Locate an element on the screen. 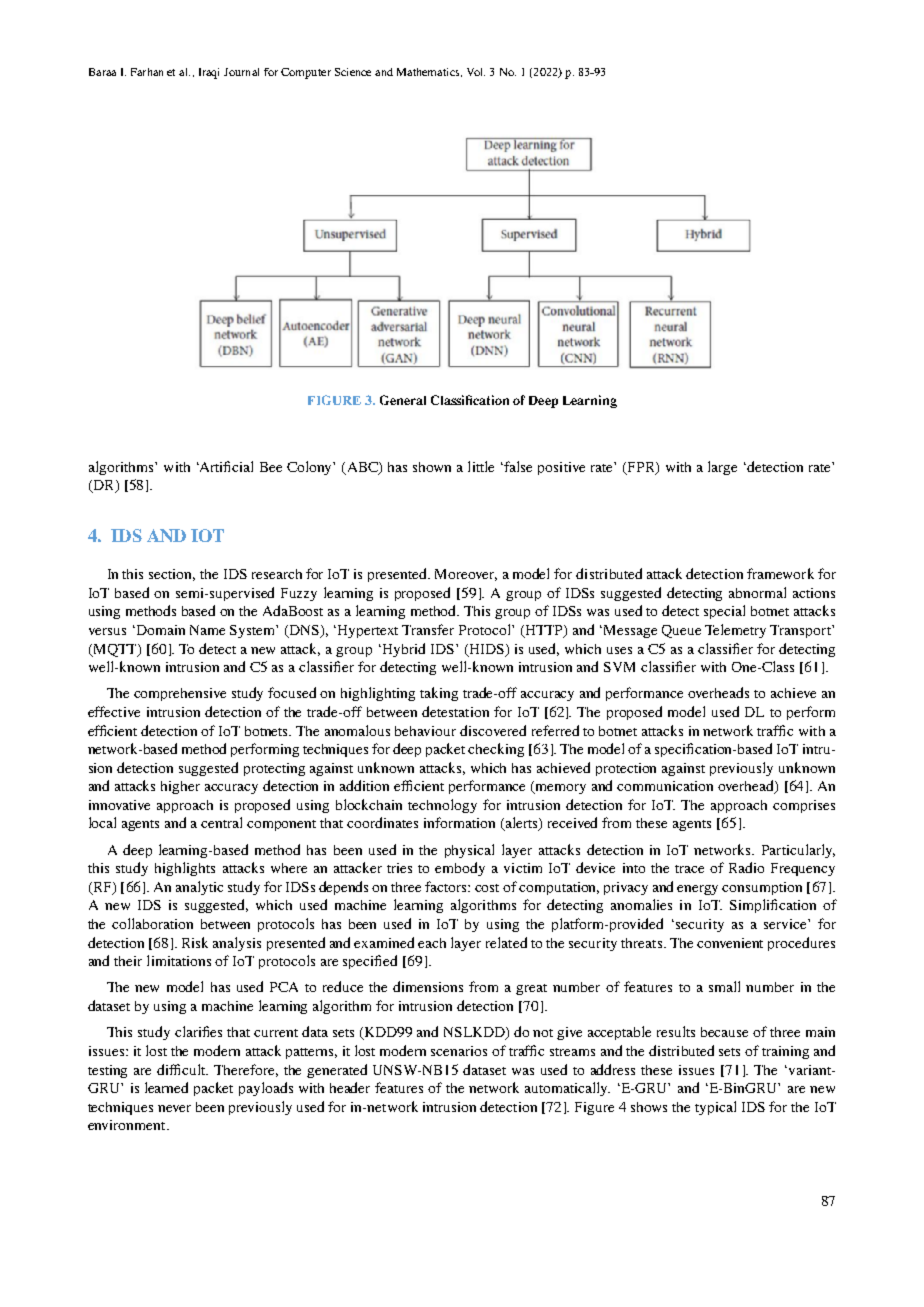 The height and width of the screenshot is (1307, 924). higher is located at coordinates (180, 787).
